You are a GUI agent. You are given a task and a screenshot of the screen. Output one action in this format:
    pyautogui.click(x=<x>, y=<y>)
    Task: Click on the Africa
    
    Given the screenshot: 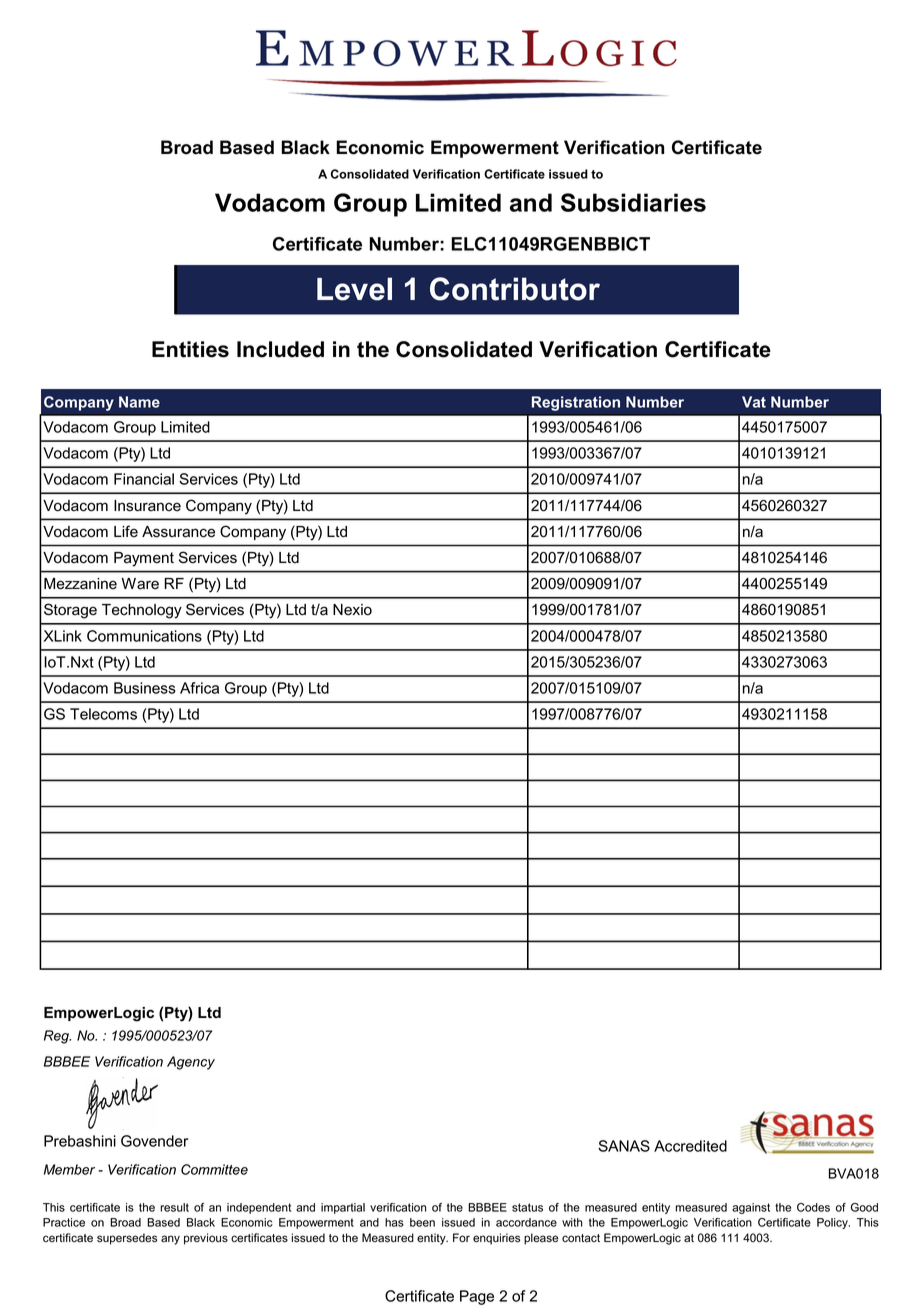 What is the action you would take?
    pyautogui.click(x=199, y=688)
